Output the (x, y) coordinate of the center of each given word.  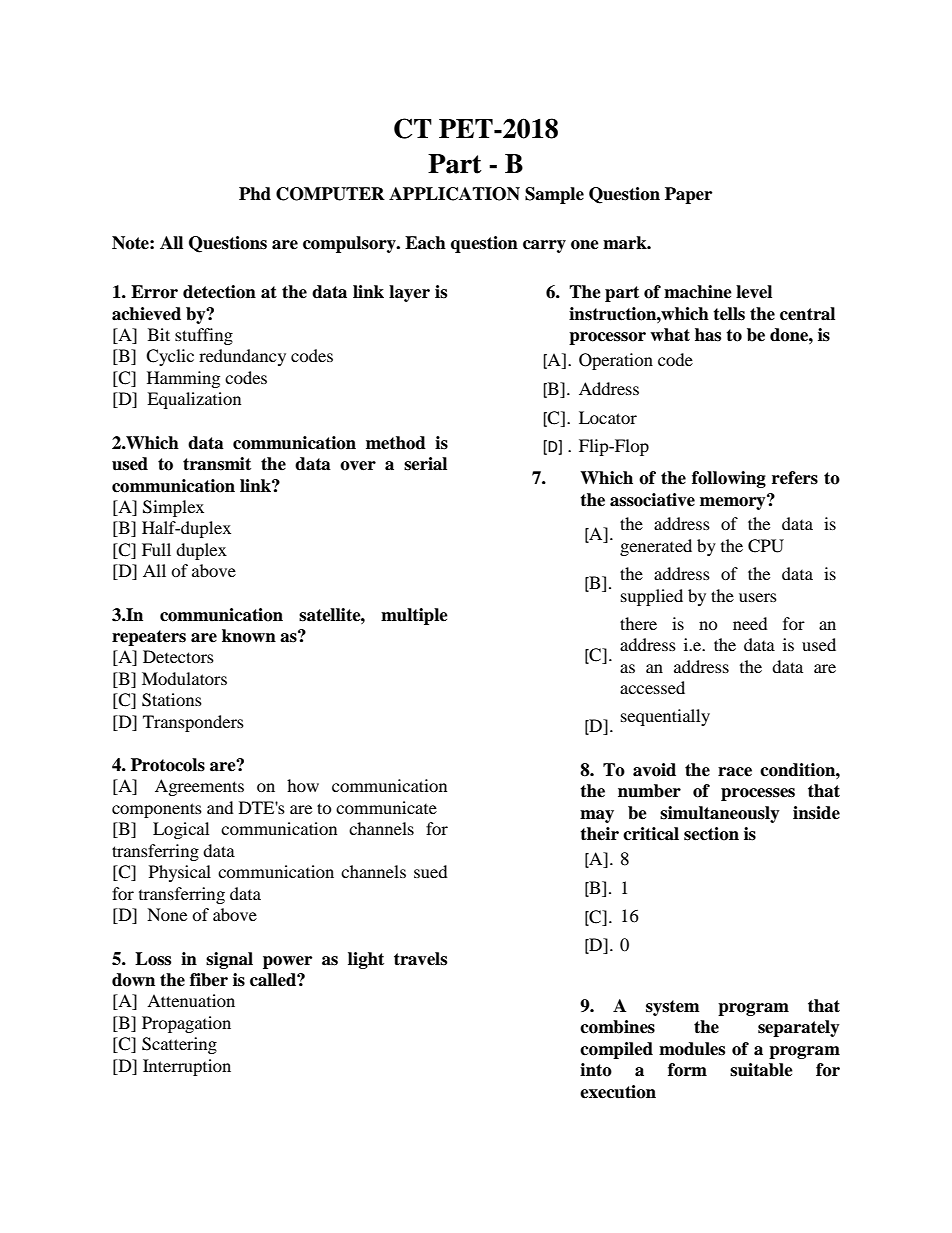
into (596, 1070)
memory (734, 502)
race (735, 772)
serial (425, 464)
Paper (688, 195)
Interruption (187, 1067)
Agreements (199, 787)
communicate (386, 807)
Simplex (173, 508)
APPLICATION (454, 194)
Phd (255, 194)
